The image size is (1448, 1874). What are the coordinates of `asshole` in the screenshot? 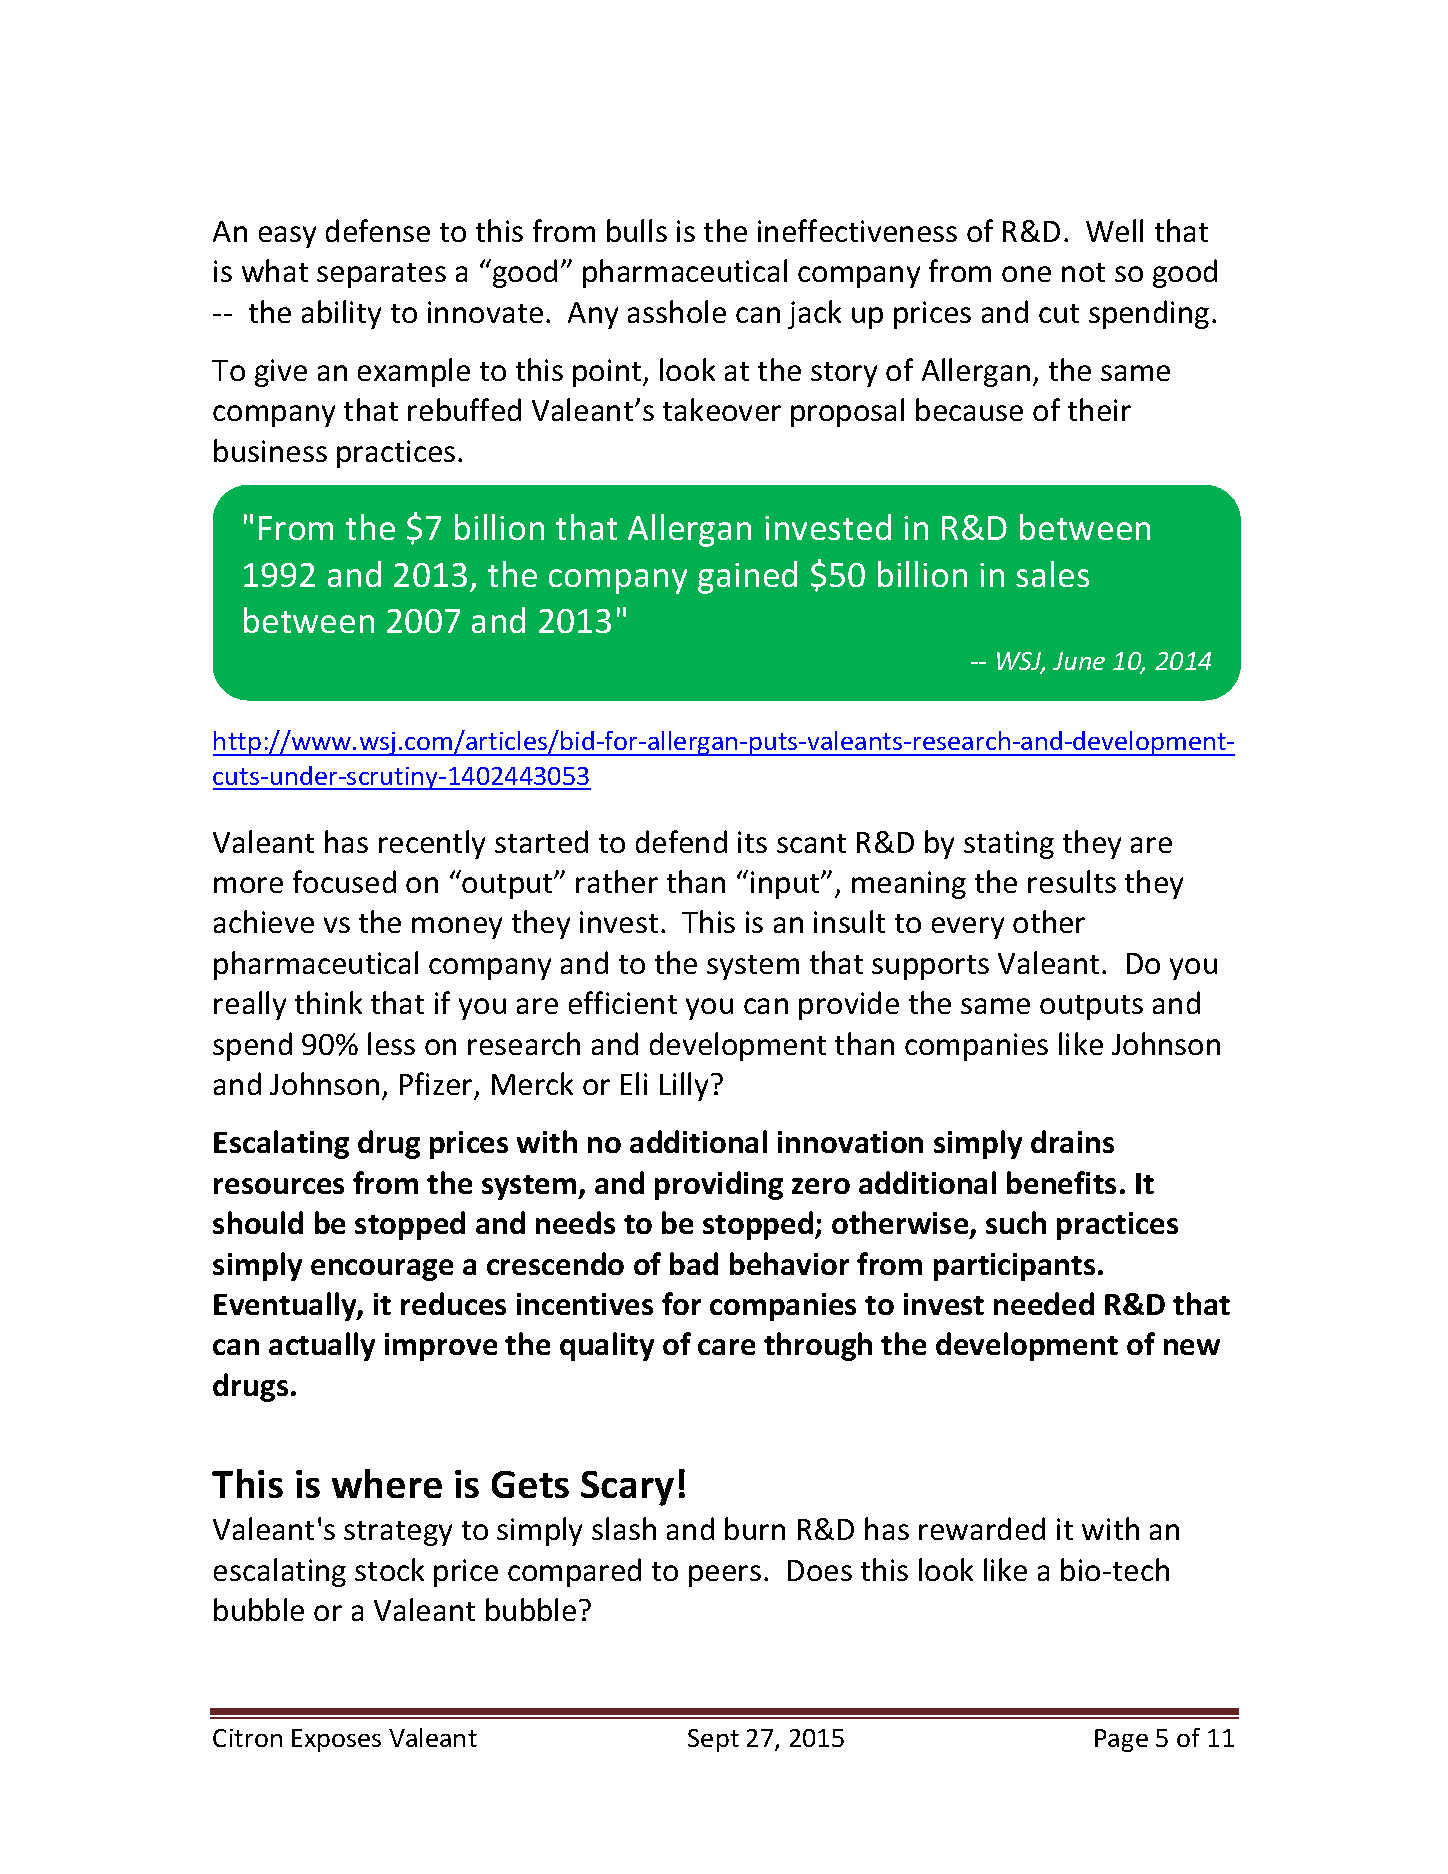 It's located at (677, 311).
